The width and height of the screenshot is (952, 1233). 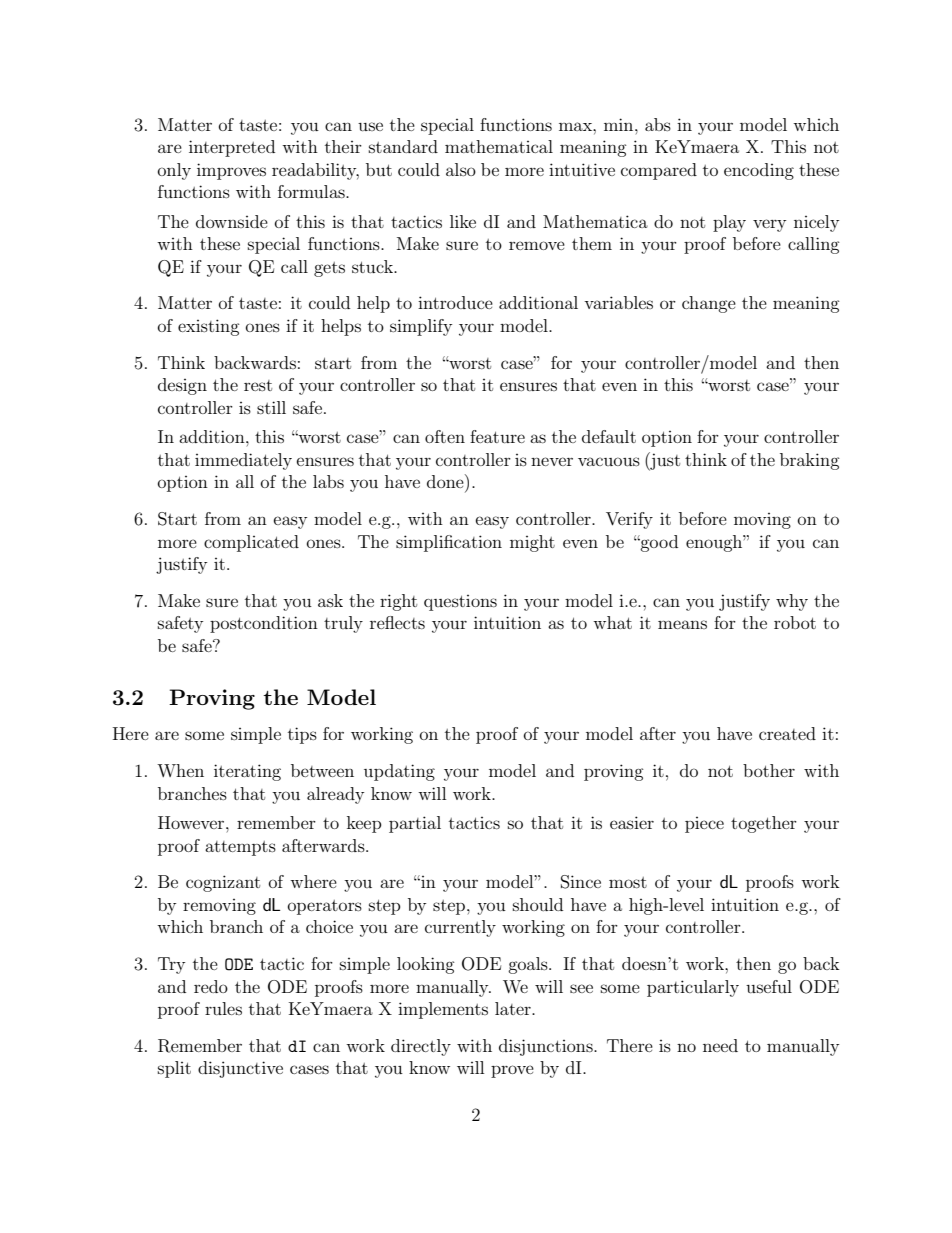 I want to click on later, so click(x=514, y=1008).
